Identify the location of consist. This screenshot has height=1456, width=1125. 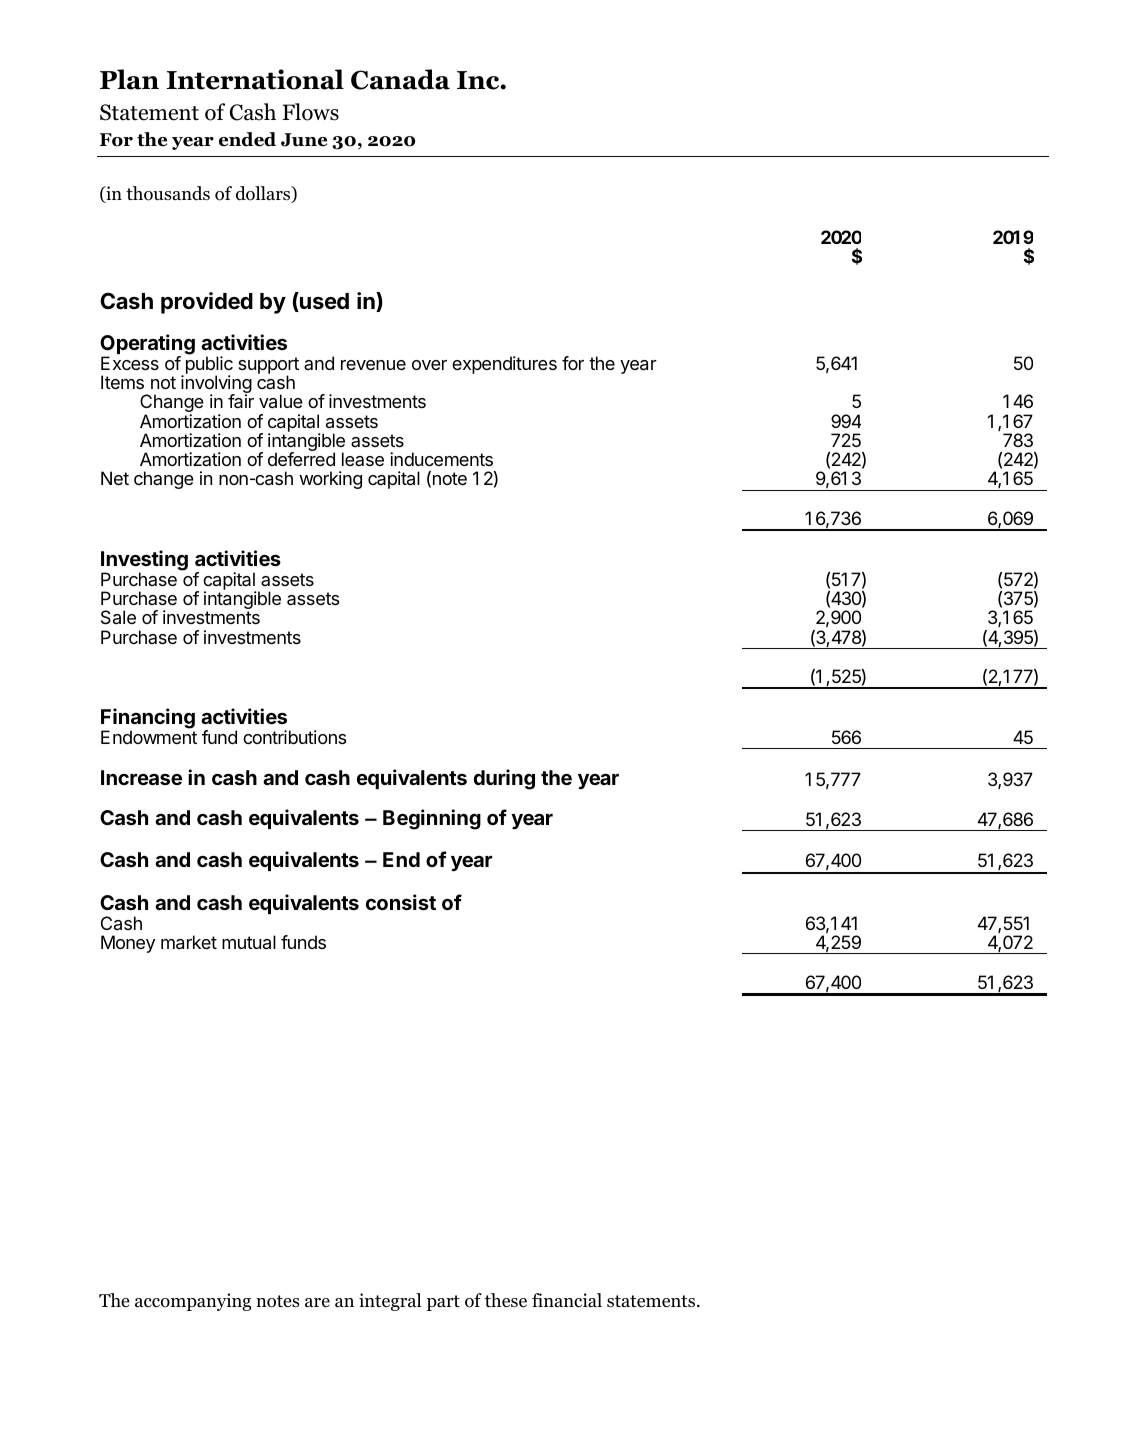
(401, 902).
